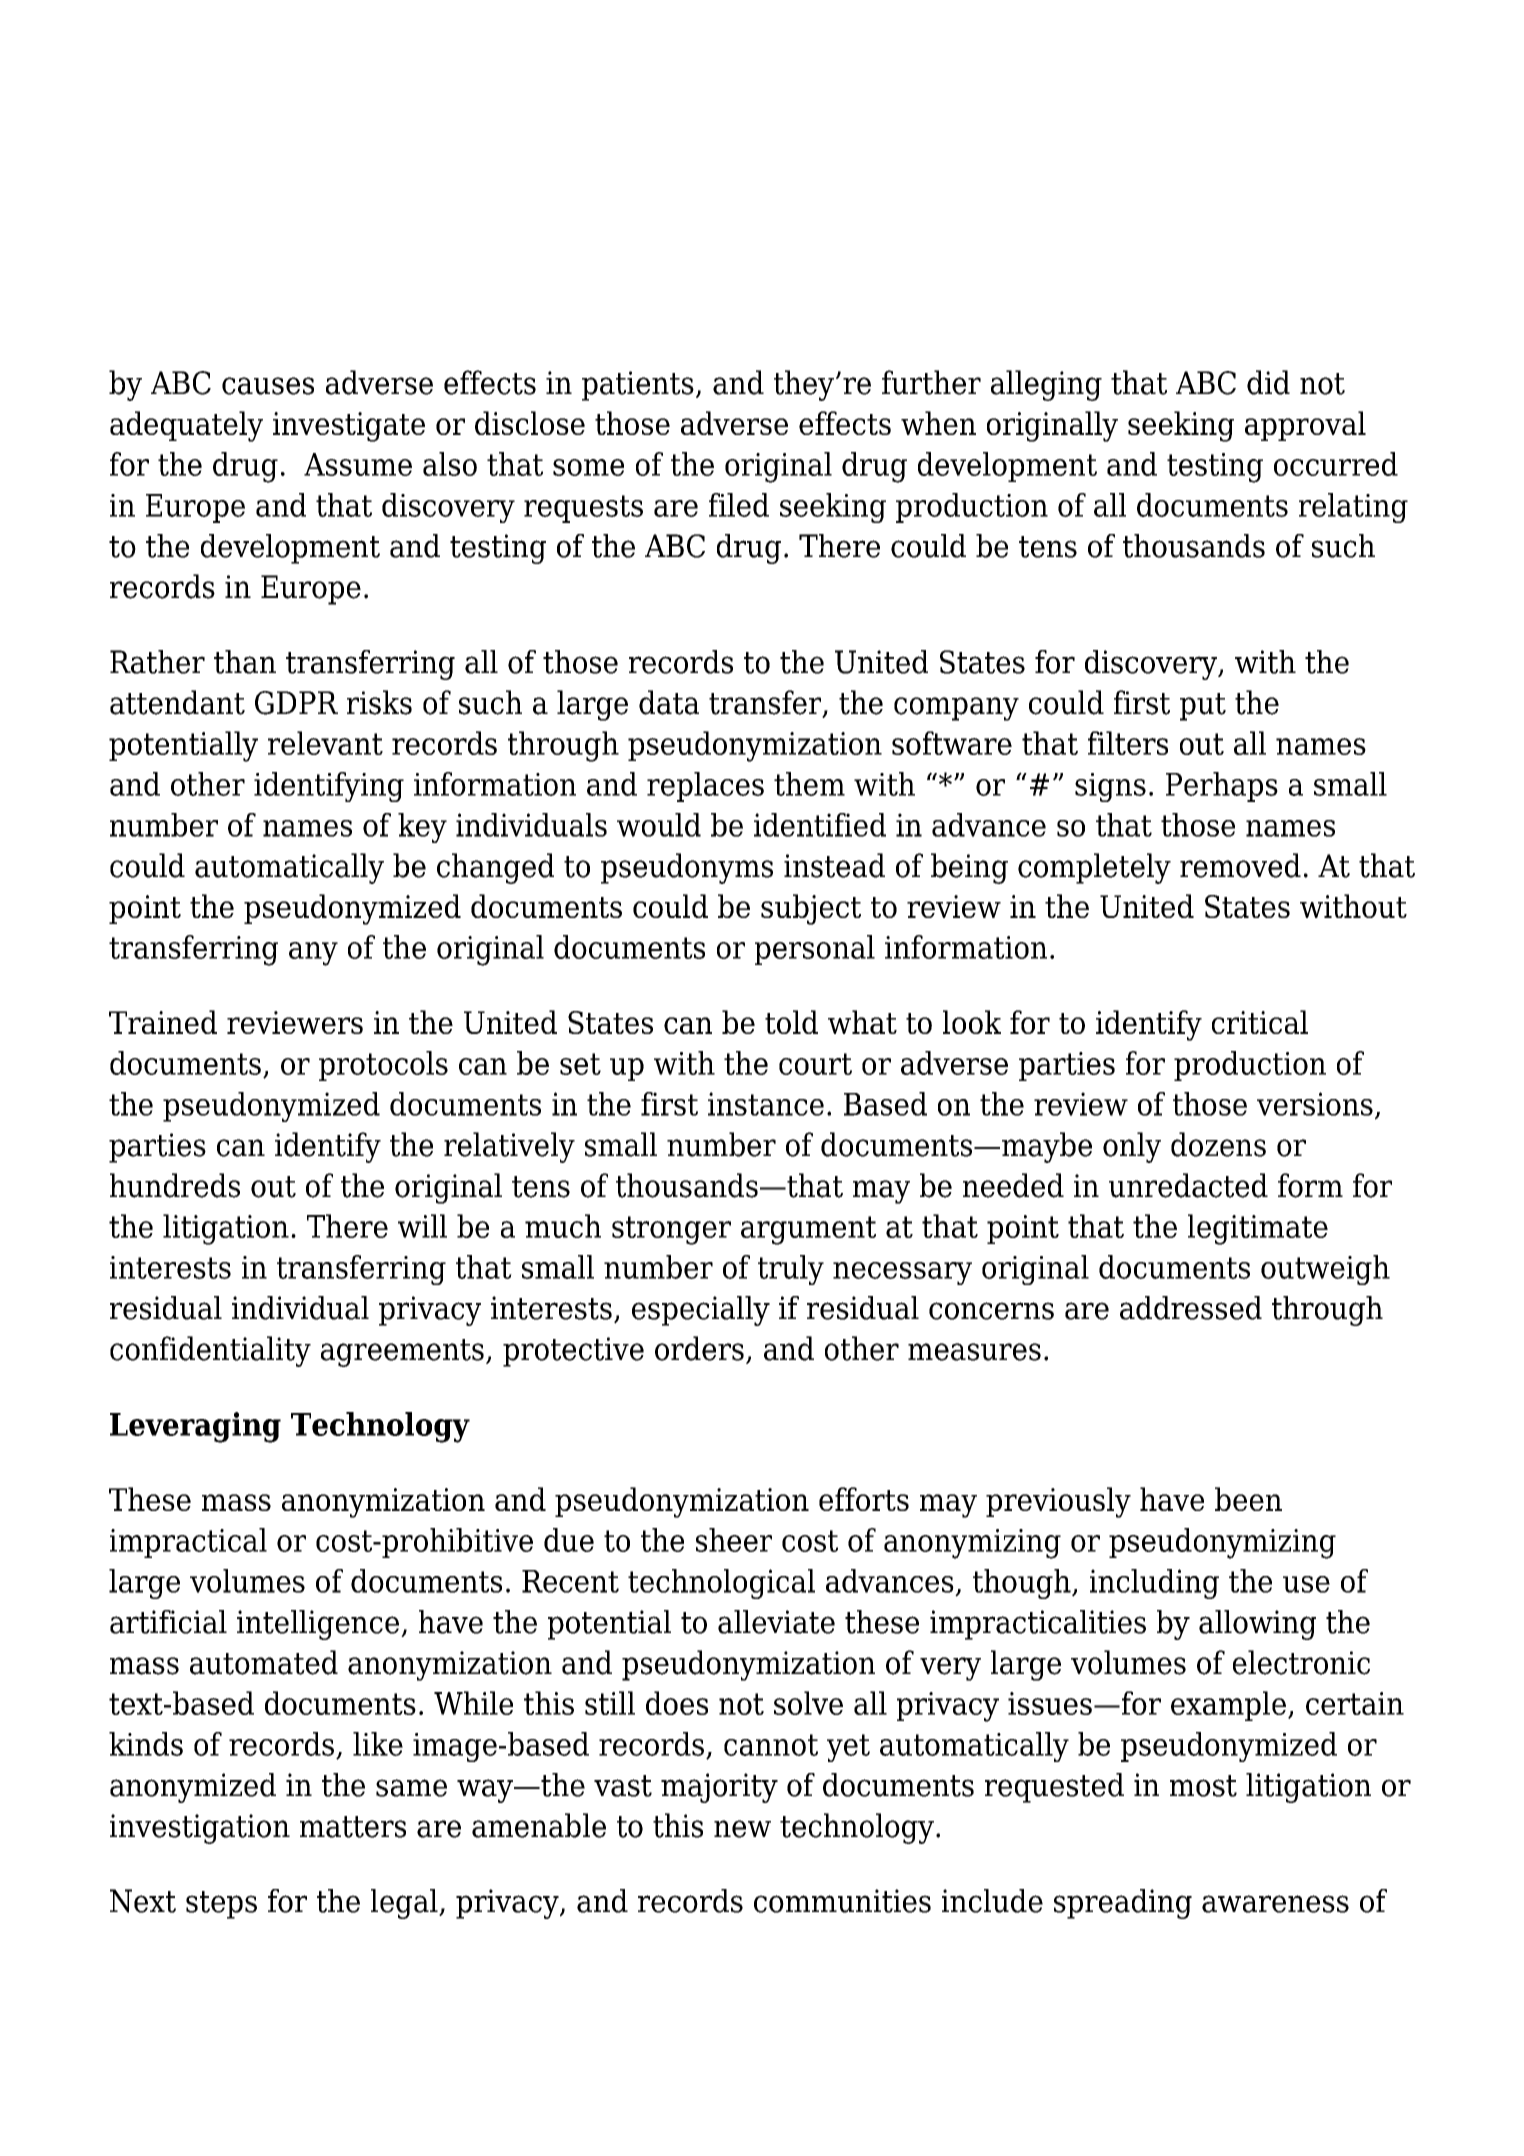 This screenshot has width=1524, height=2156. Describe the element at coordinates (1275, 1904) in the screenshot. I see `awareness` at that location.
